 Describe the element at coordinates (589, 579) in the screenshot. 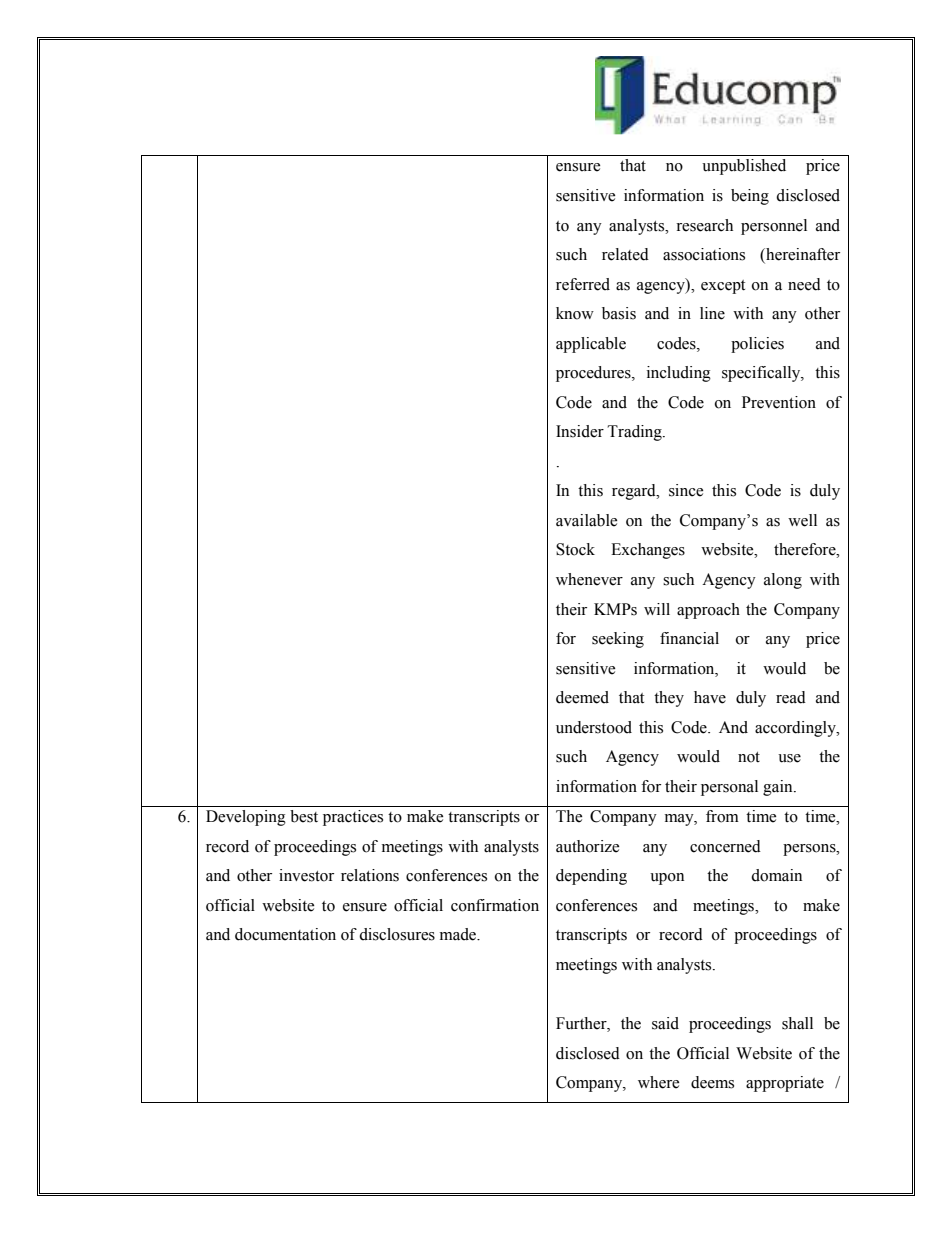

I see `whenever` at that location.
